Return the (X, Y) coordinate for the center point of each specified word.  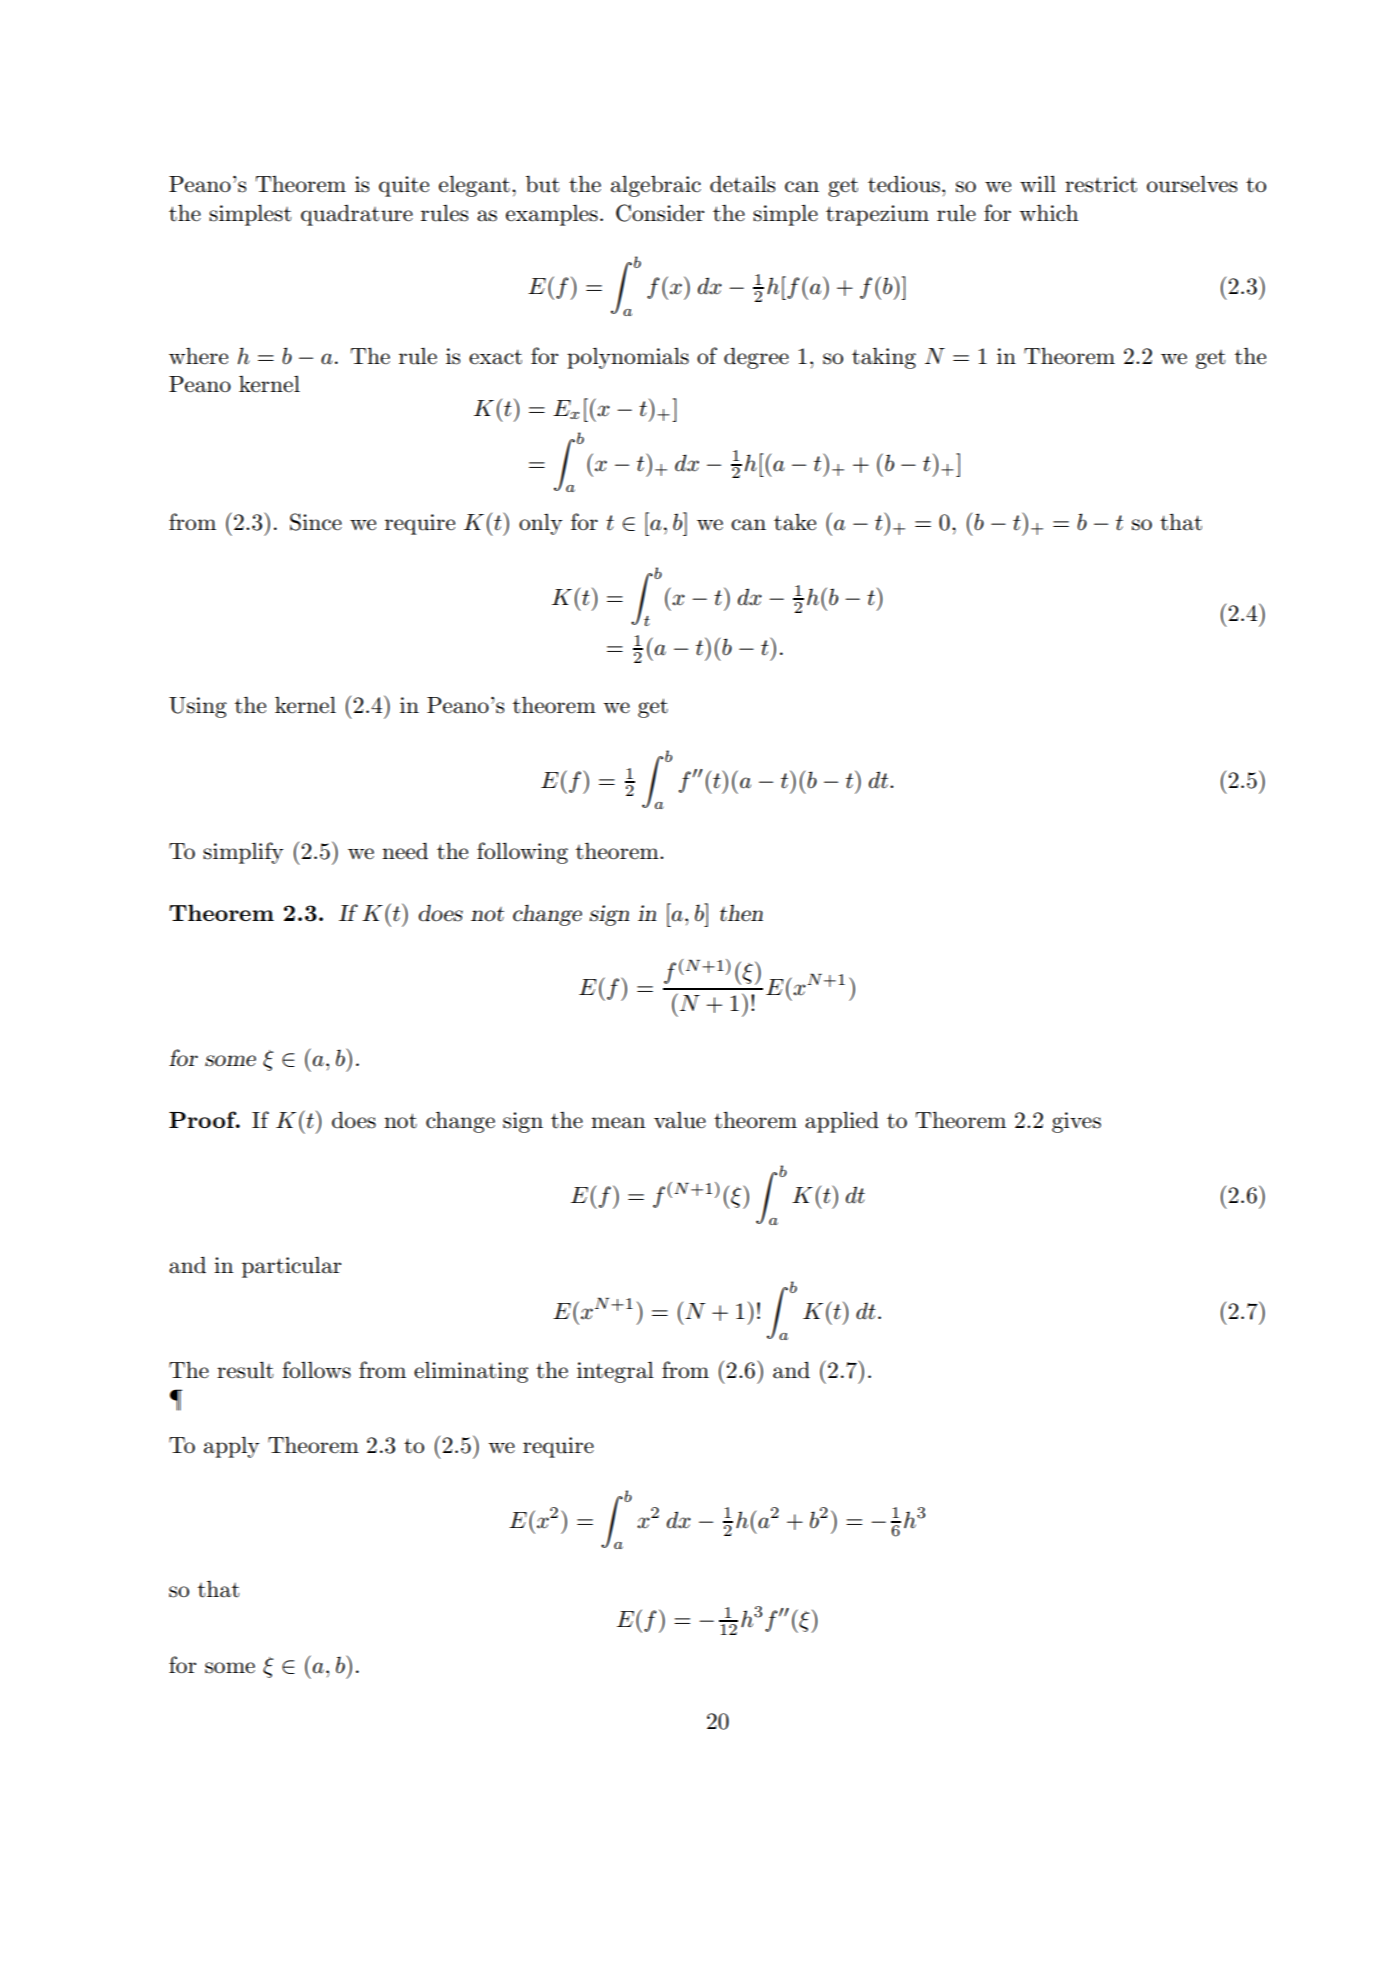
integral (615, 1372)
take (795, 522)
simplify (243, 853)
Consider (660, 213)
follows (316, 1370)
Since (316, 522)
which (1048, 213)
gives (1076, 1122)
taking (884, 358)
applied (842, 1122)
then (741, 913)
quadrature (357, 215)
